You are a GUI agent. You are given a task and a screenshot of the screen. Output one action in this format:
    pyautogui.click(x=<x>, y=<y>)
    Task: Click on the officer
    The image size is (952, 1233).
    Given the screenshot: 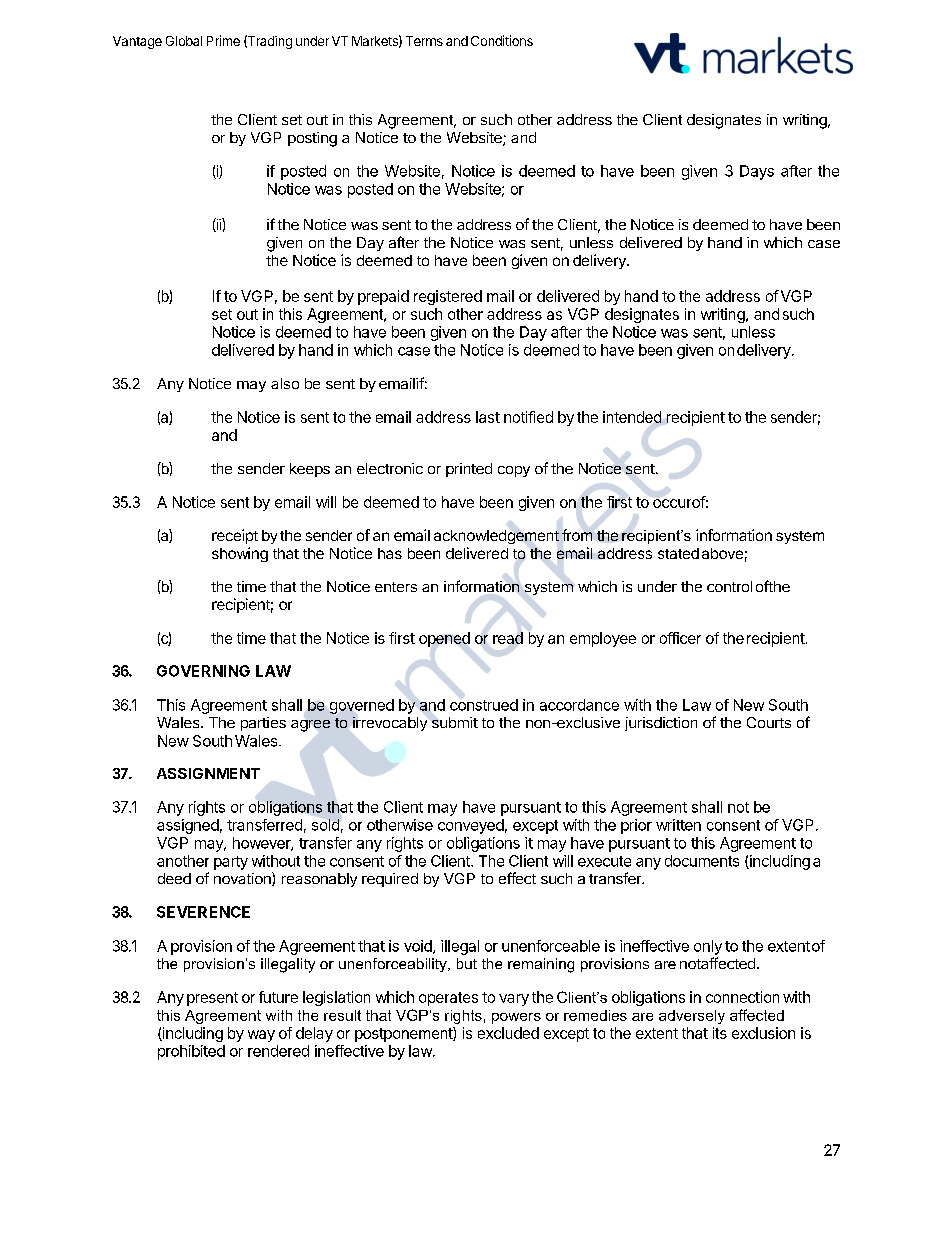 What is the action you would take?
    pyautogui.click(x=680, y=638)
